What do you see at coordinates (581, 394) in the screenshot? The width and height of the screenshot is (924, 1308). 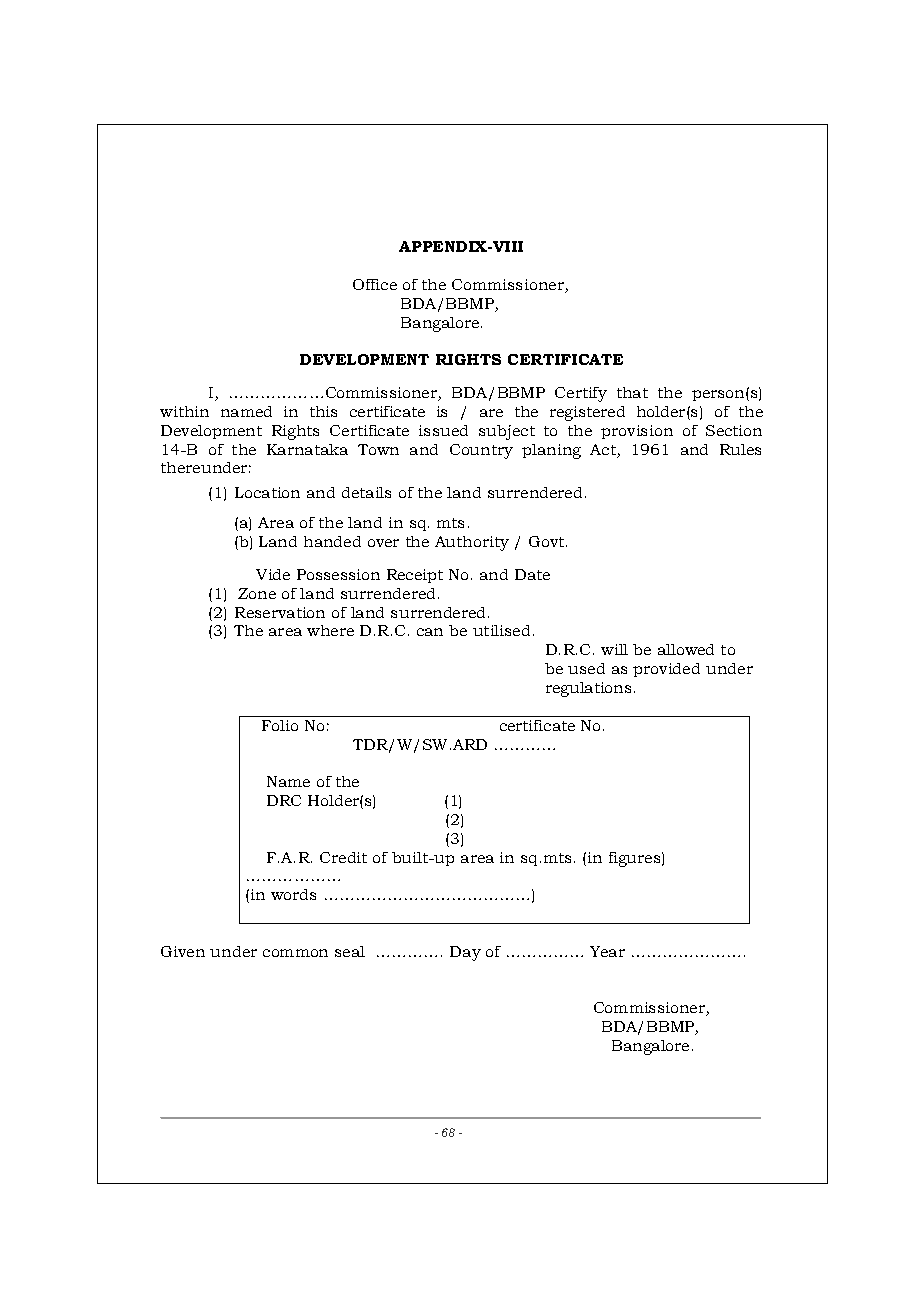 I see `Certify` at bounding box center [581, 394].
